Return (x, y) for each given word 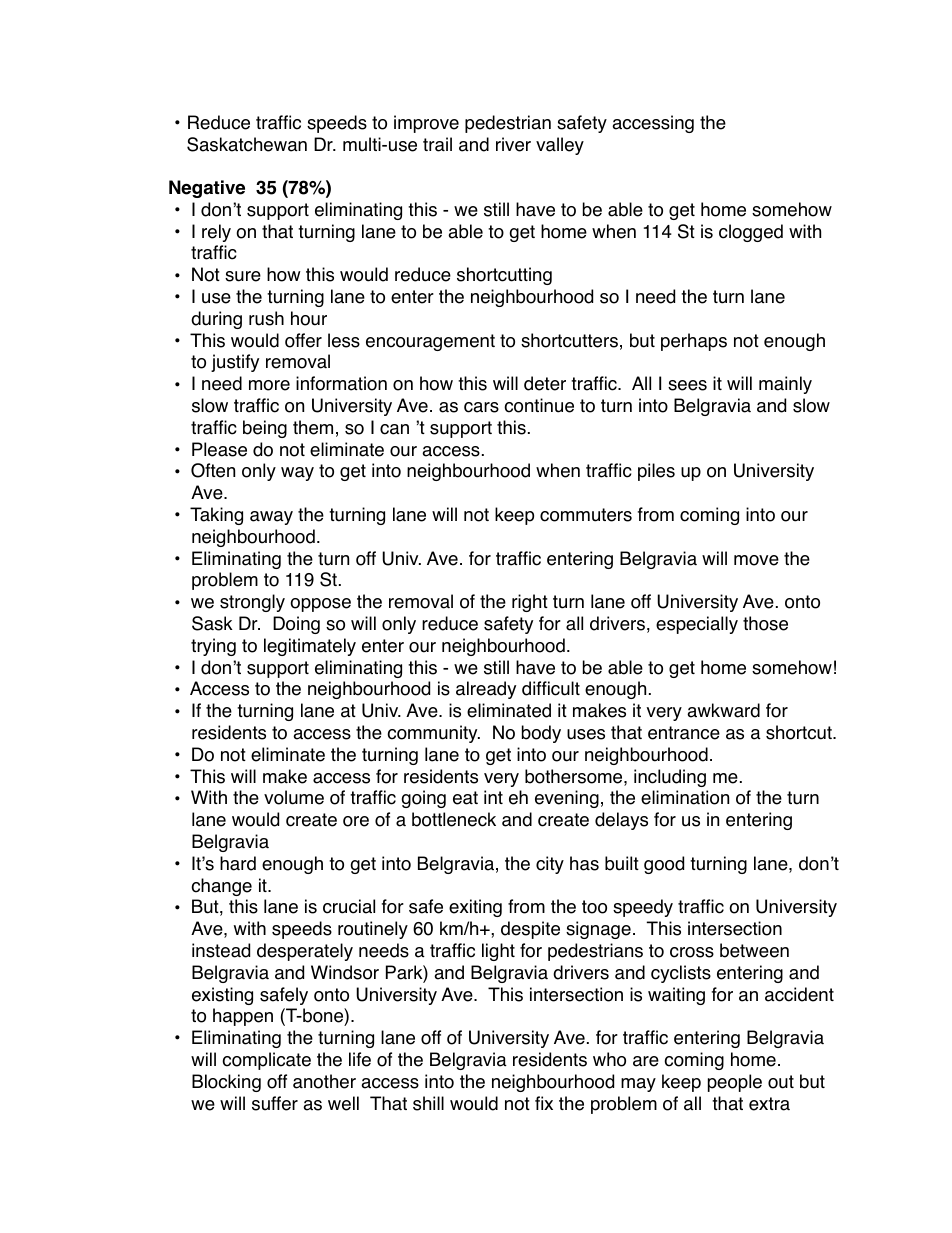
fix (544, 1103)
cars (481, 407)
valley (560, 146)
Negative (207, 189)
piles (656, 472)
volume (294, 797)
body (541, 734)
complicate (266, 1061)
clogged (751, 233)
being (265, 429)
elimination (685, 797)
